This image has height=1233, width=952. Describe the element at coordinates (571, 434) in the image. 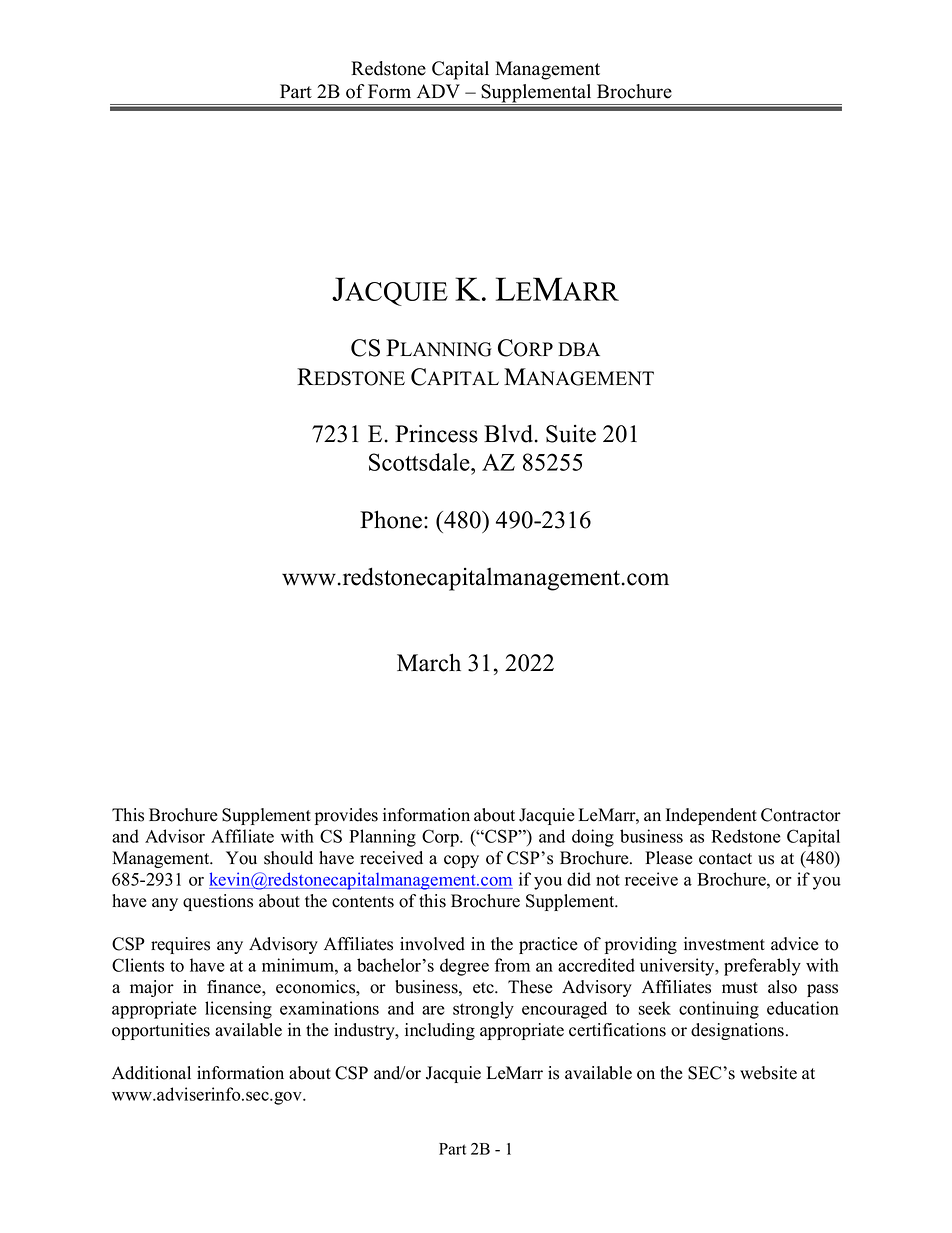

I see `Suite` at that location.
